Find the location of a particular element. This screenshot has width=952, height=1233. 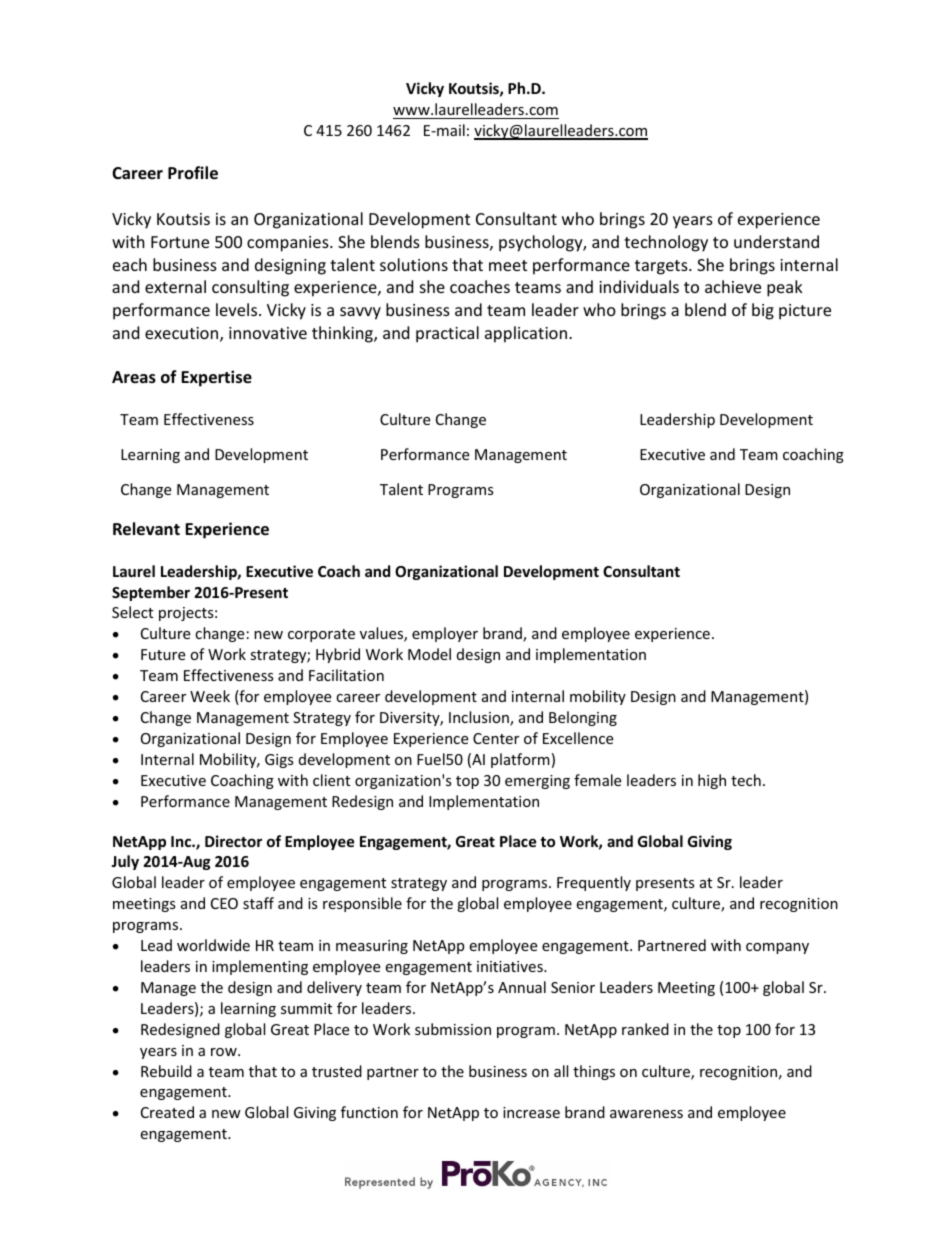

big is located at coordinates (763, 311).
